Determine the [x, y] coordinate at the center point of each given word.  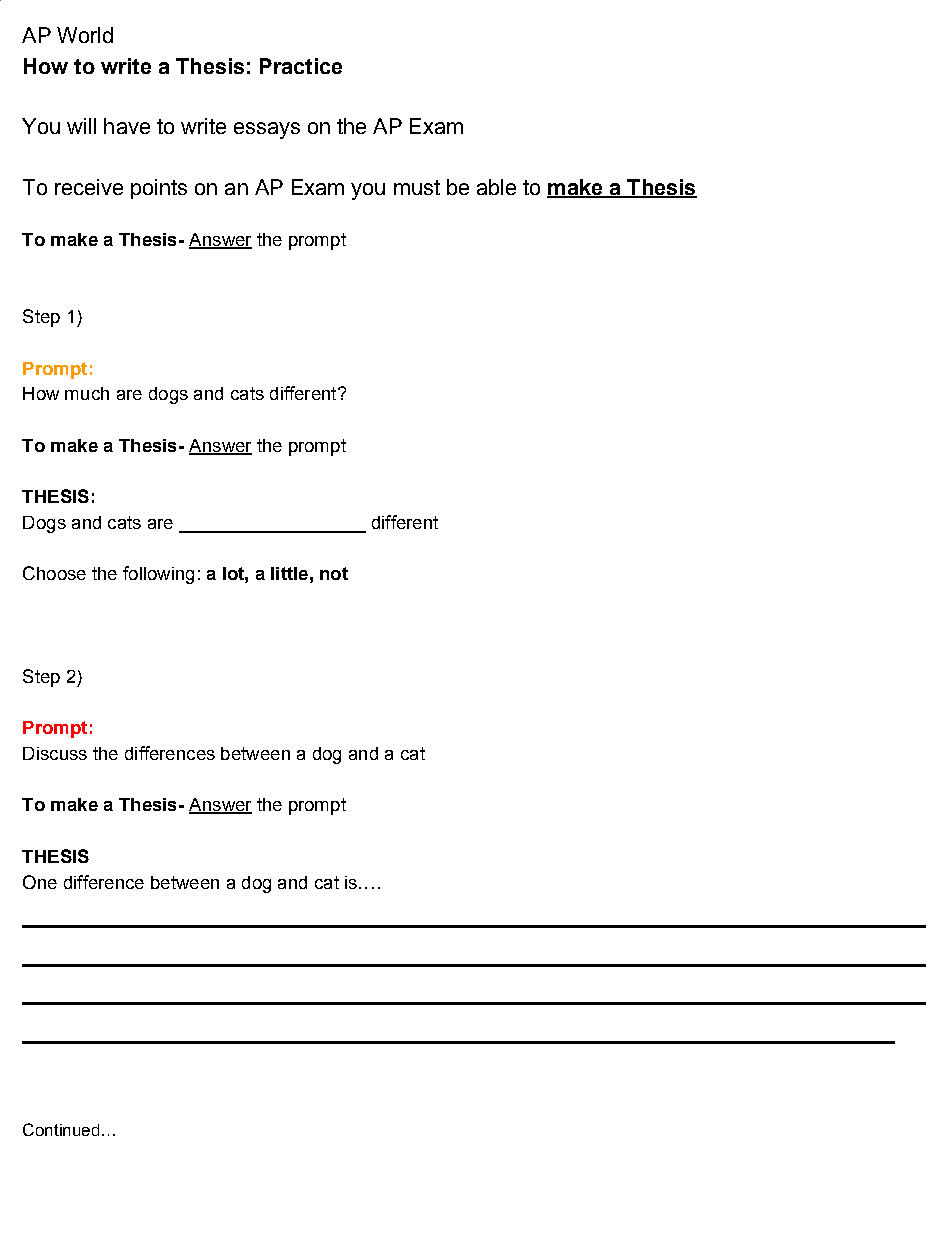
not [334, 573]
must [417, 187]
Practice [301, 66]
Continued [61, 1129]
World [85, 35]
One [40, 882]
